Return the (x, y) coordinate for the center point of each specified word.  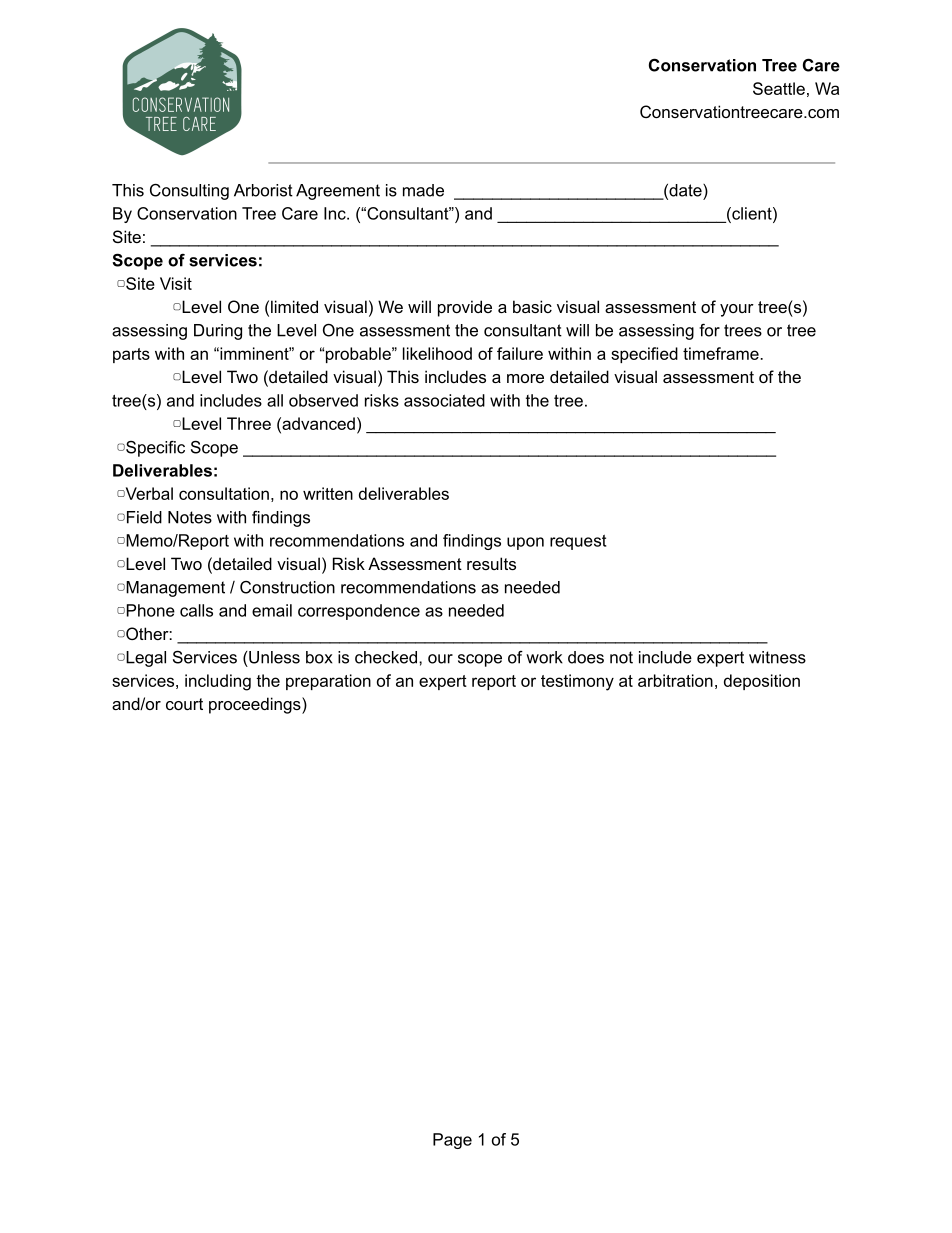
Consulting (189, 192)
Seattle (779, 88)
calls (196, 610)
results (491, 563)
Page (452, 1141)
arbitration (675, 680)
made (423, 190)
